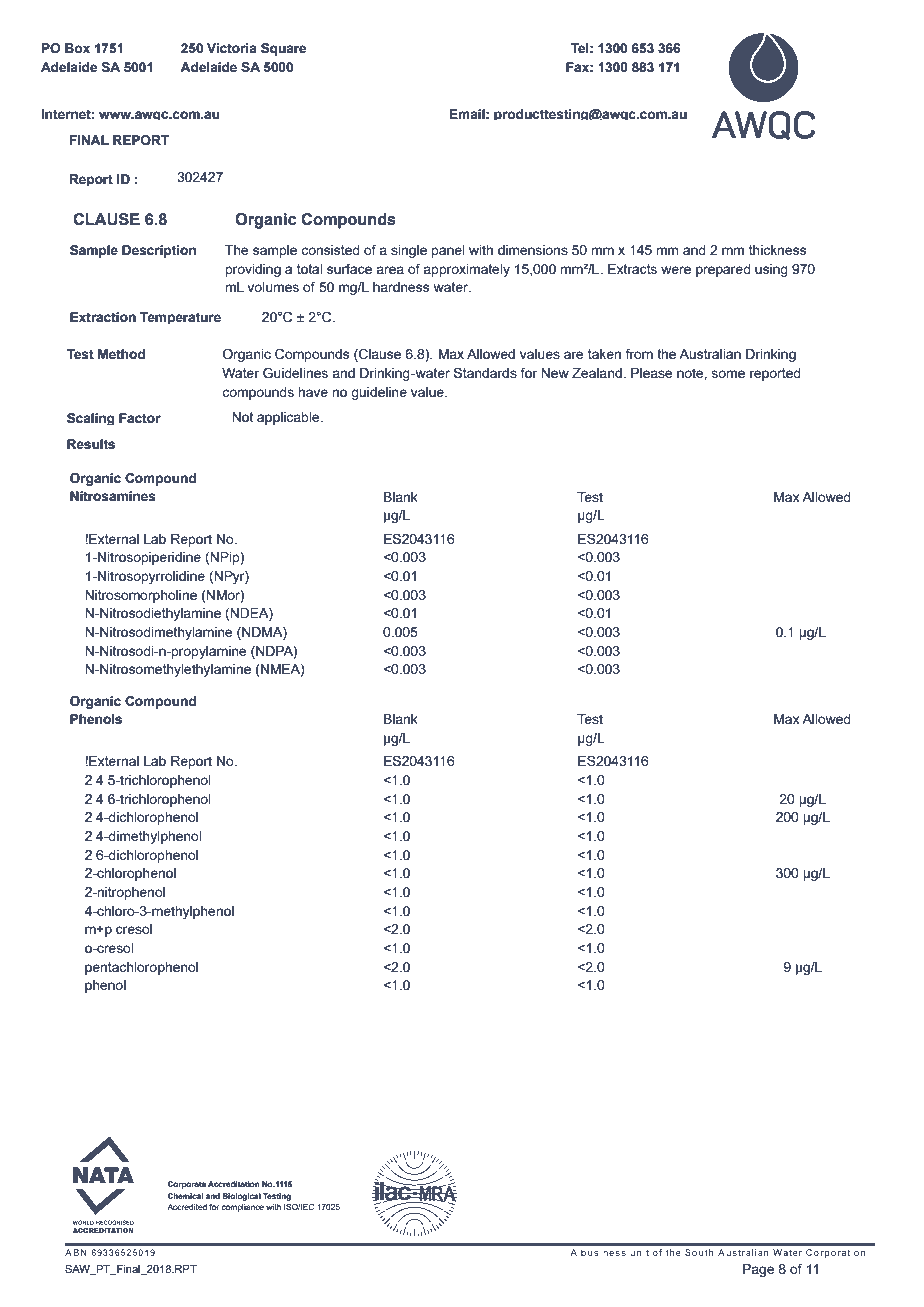 This document has width=924, height=1307. What do you see at coordinates (187, 1207) in the document?
I see `Accredited` at bounding box center [187, 1207].
